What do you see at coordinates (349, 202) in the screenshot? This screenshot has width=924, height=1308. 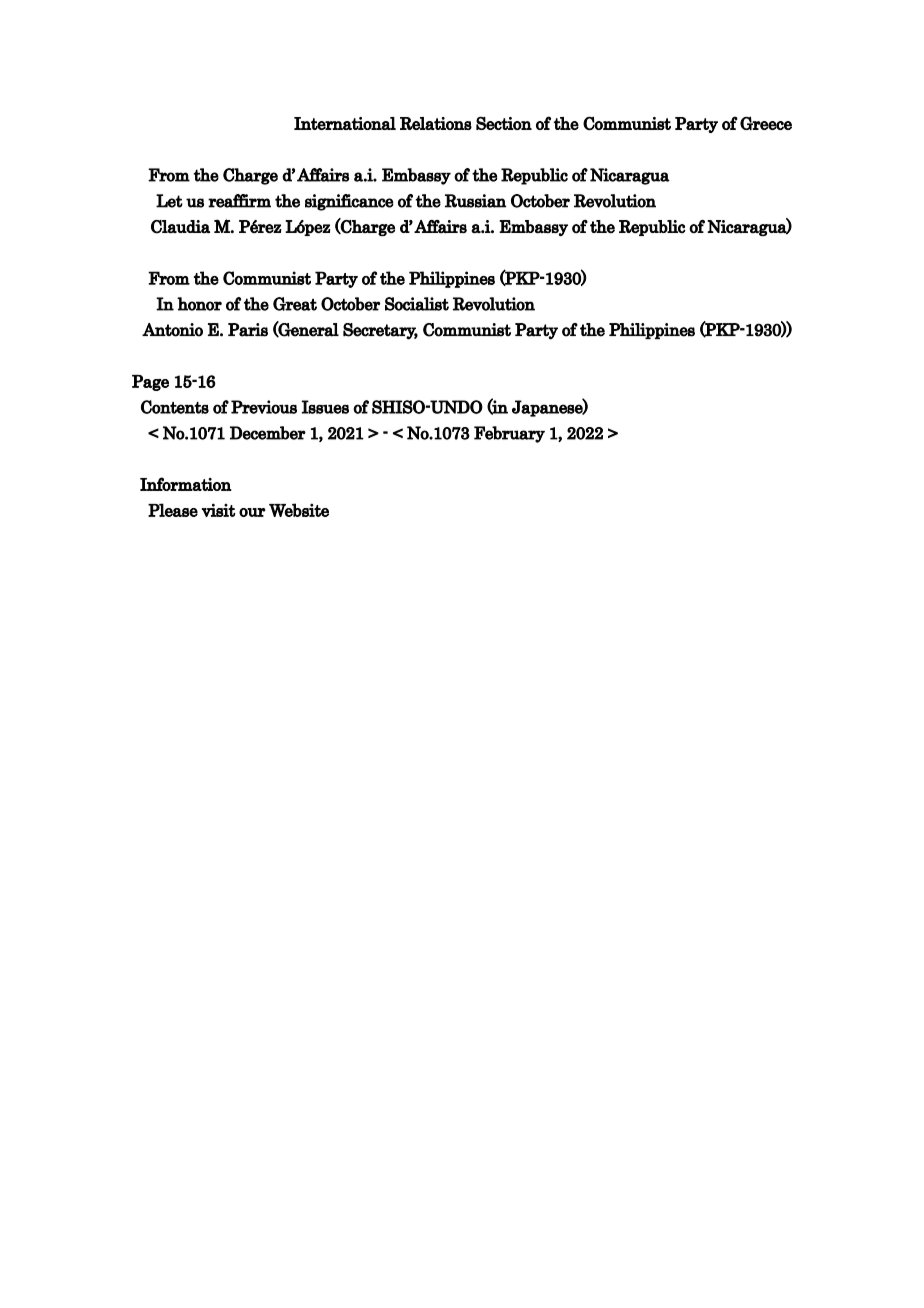 I see `significance` at bounding box center [349, 202].
